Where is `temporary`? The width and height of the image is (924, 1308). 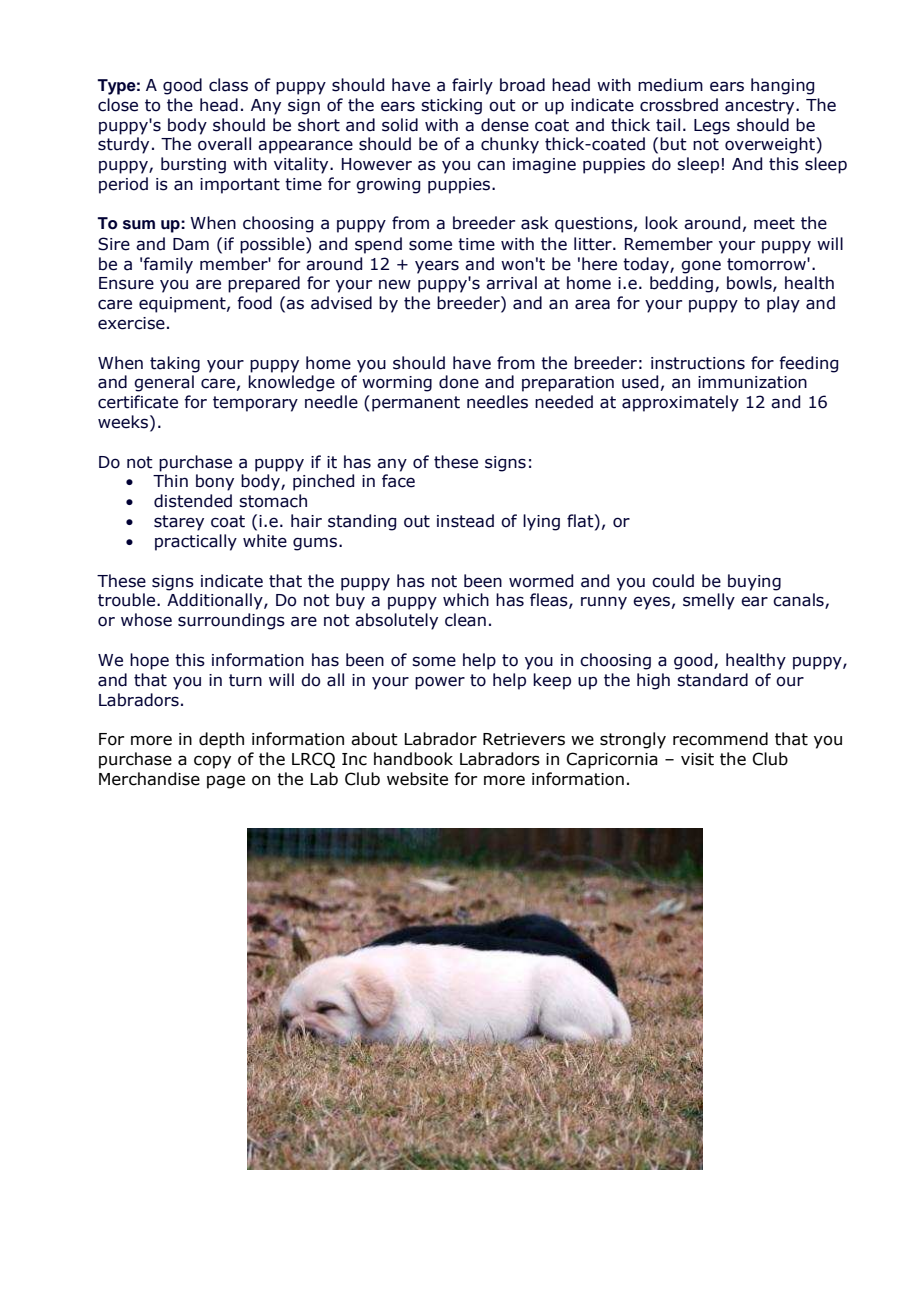
temporary is located at coordinates (255, 404).
